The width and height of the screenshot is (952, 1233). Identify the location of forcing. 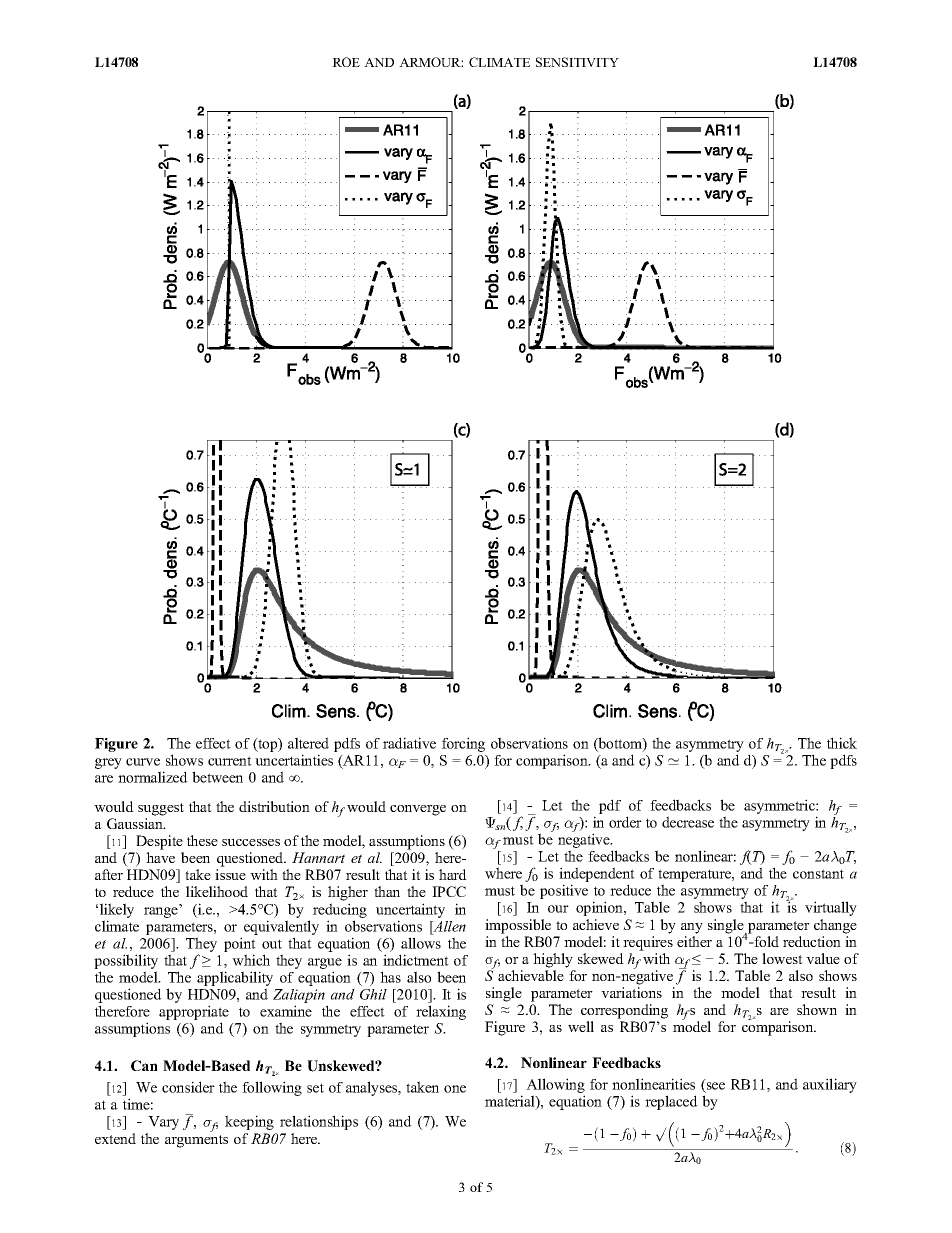
(463, 744).
